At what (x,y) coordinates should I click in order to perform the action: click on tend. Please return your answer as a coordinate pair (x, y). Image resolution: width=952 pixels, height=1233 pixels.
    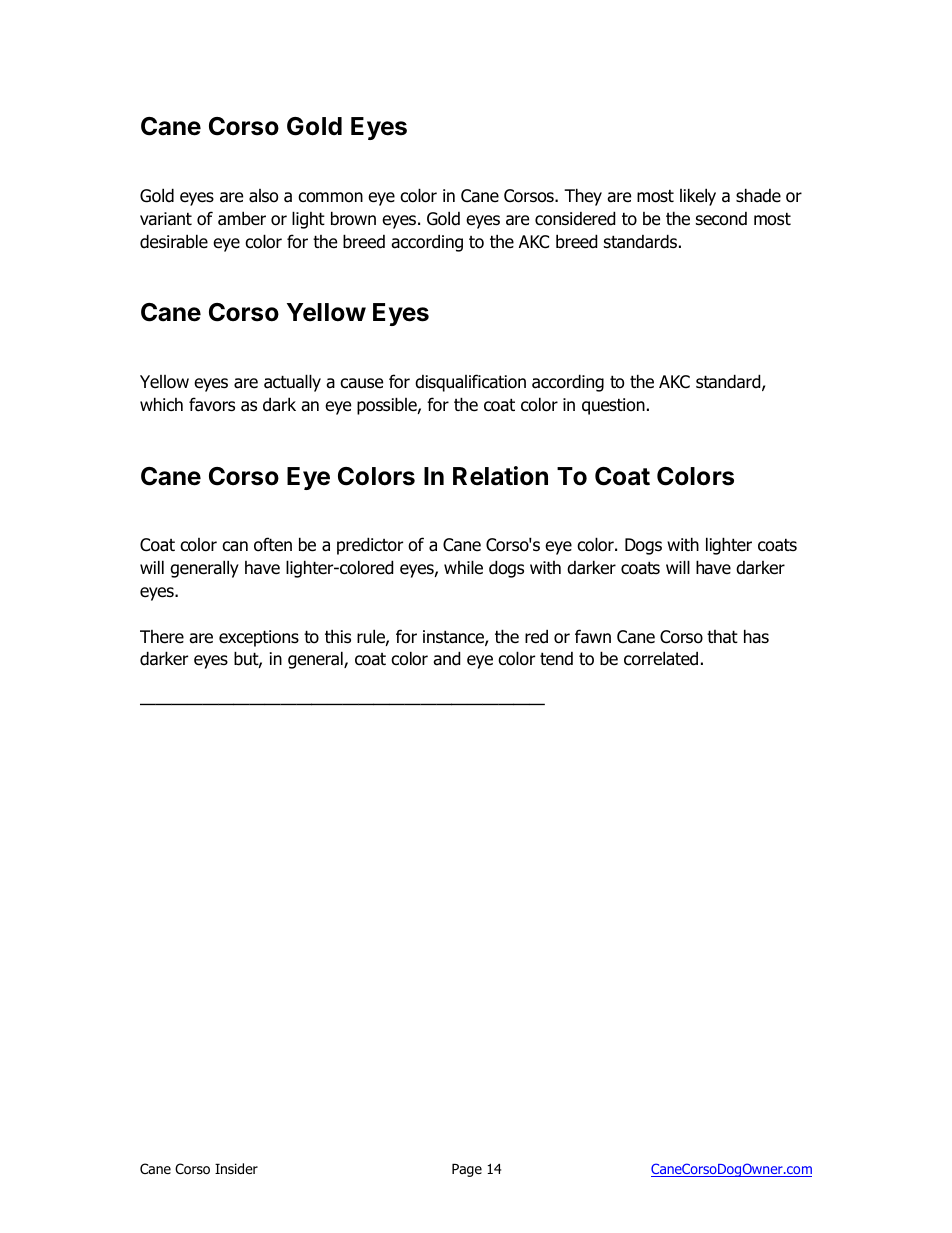
    Looking at the image, I should click on (556, 659).
